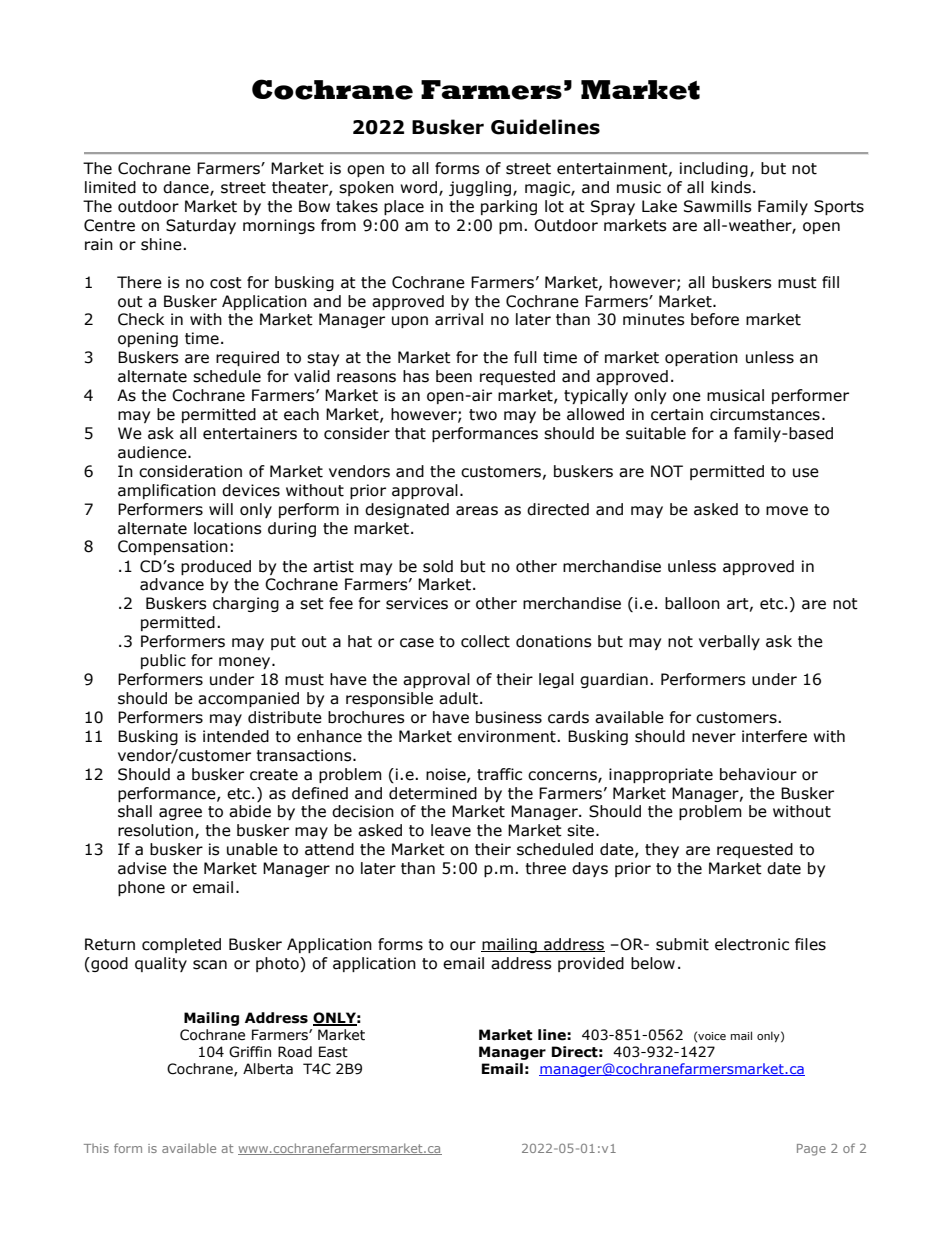 The image size is (952, 1233). I want to click on juggling, so click(481, 188).
